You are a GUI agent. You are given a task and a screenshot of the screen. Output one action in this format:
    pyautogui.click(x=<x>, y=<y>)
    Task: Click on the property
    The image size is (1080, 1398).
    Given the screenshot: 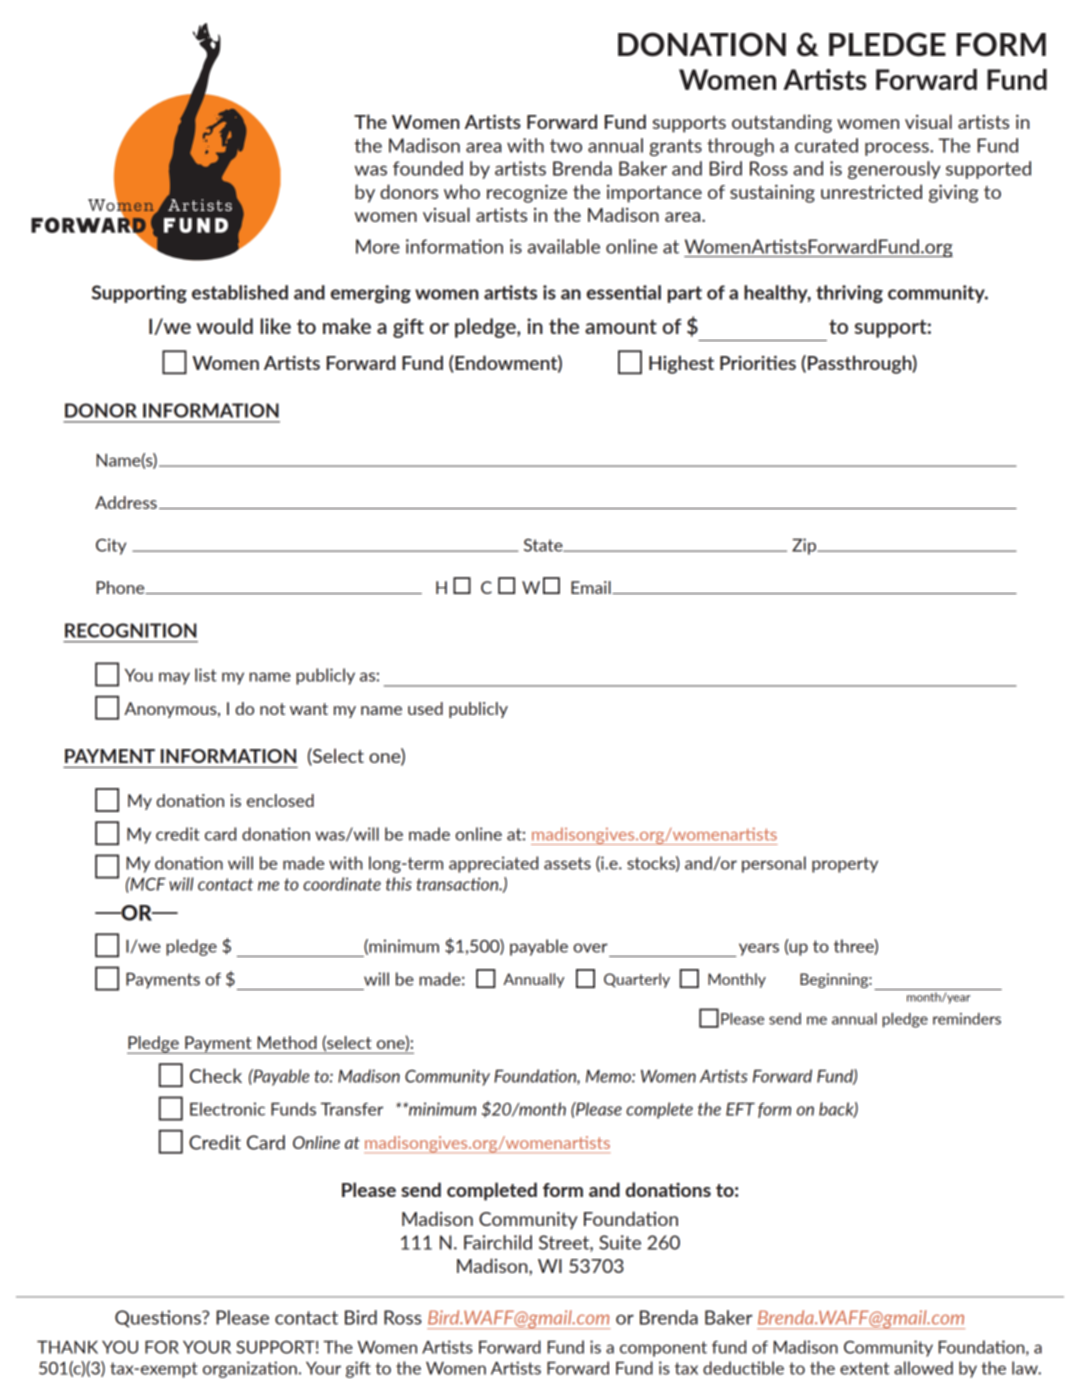 What is the action you would take?
    pyautogui.click(x=845, y=865)
